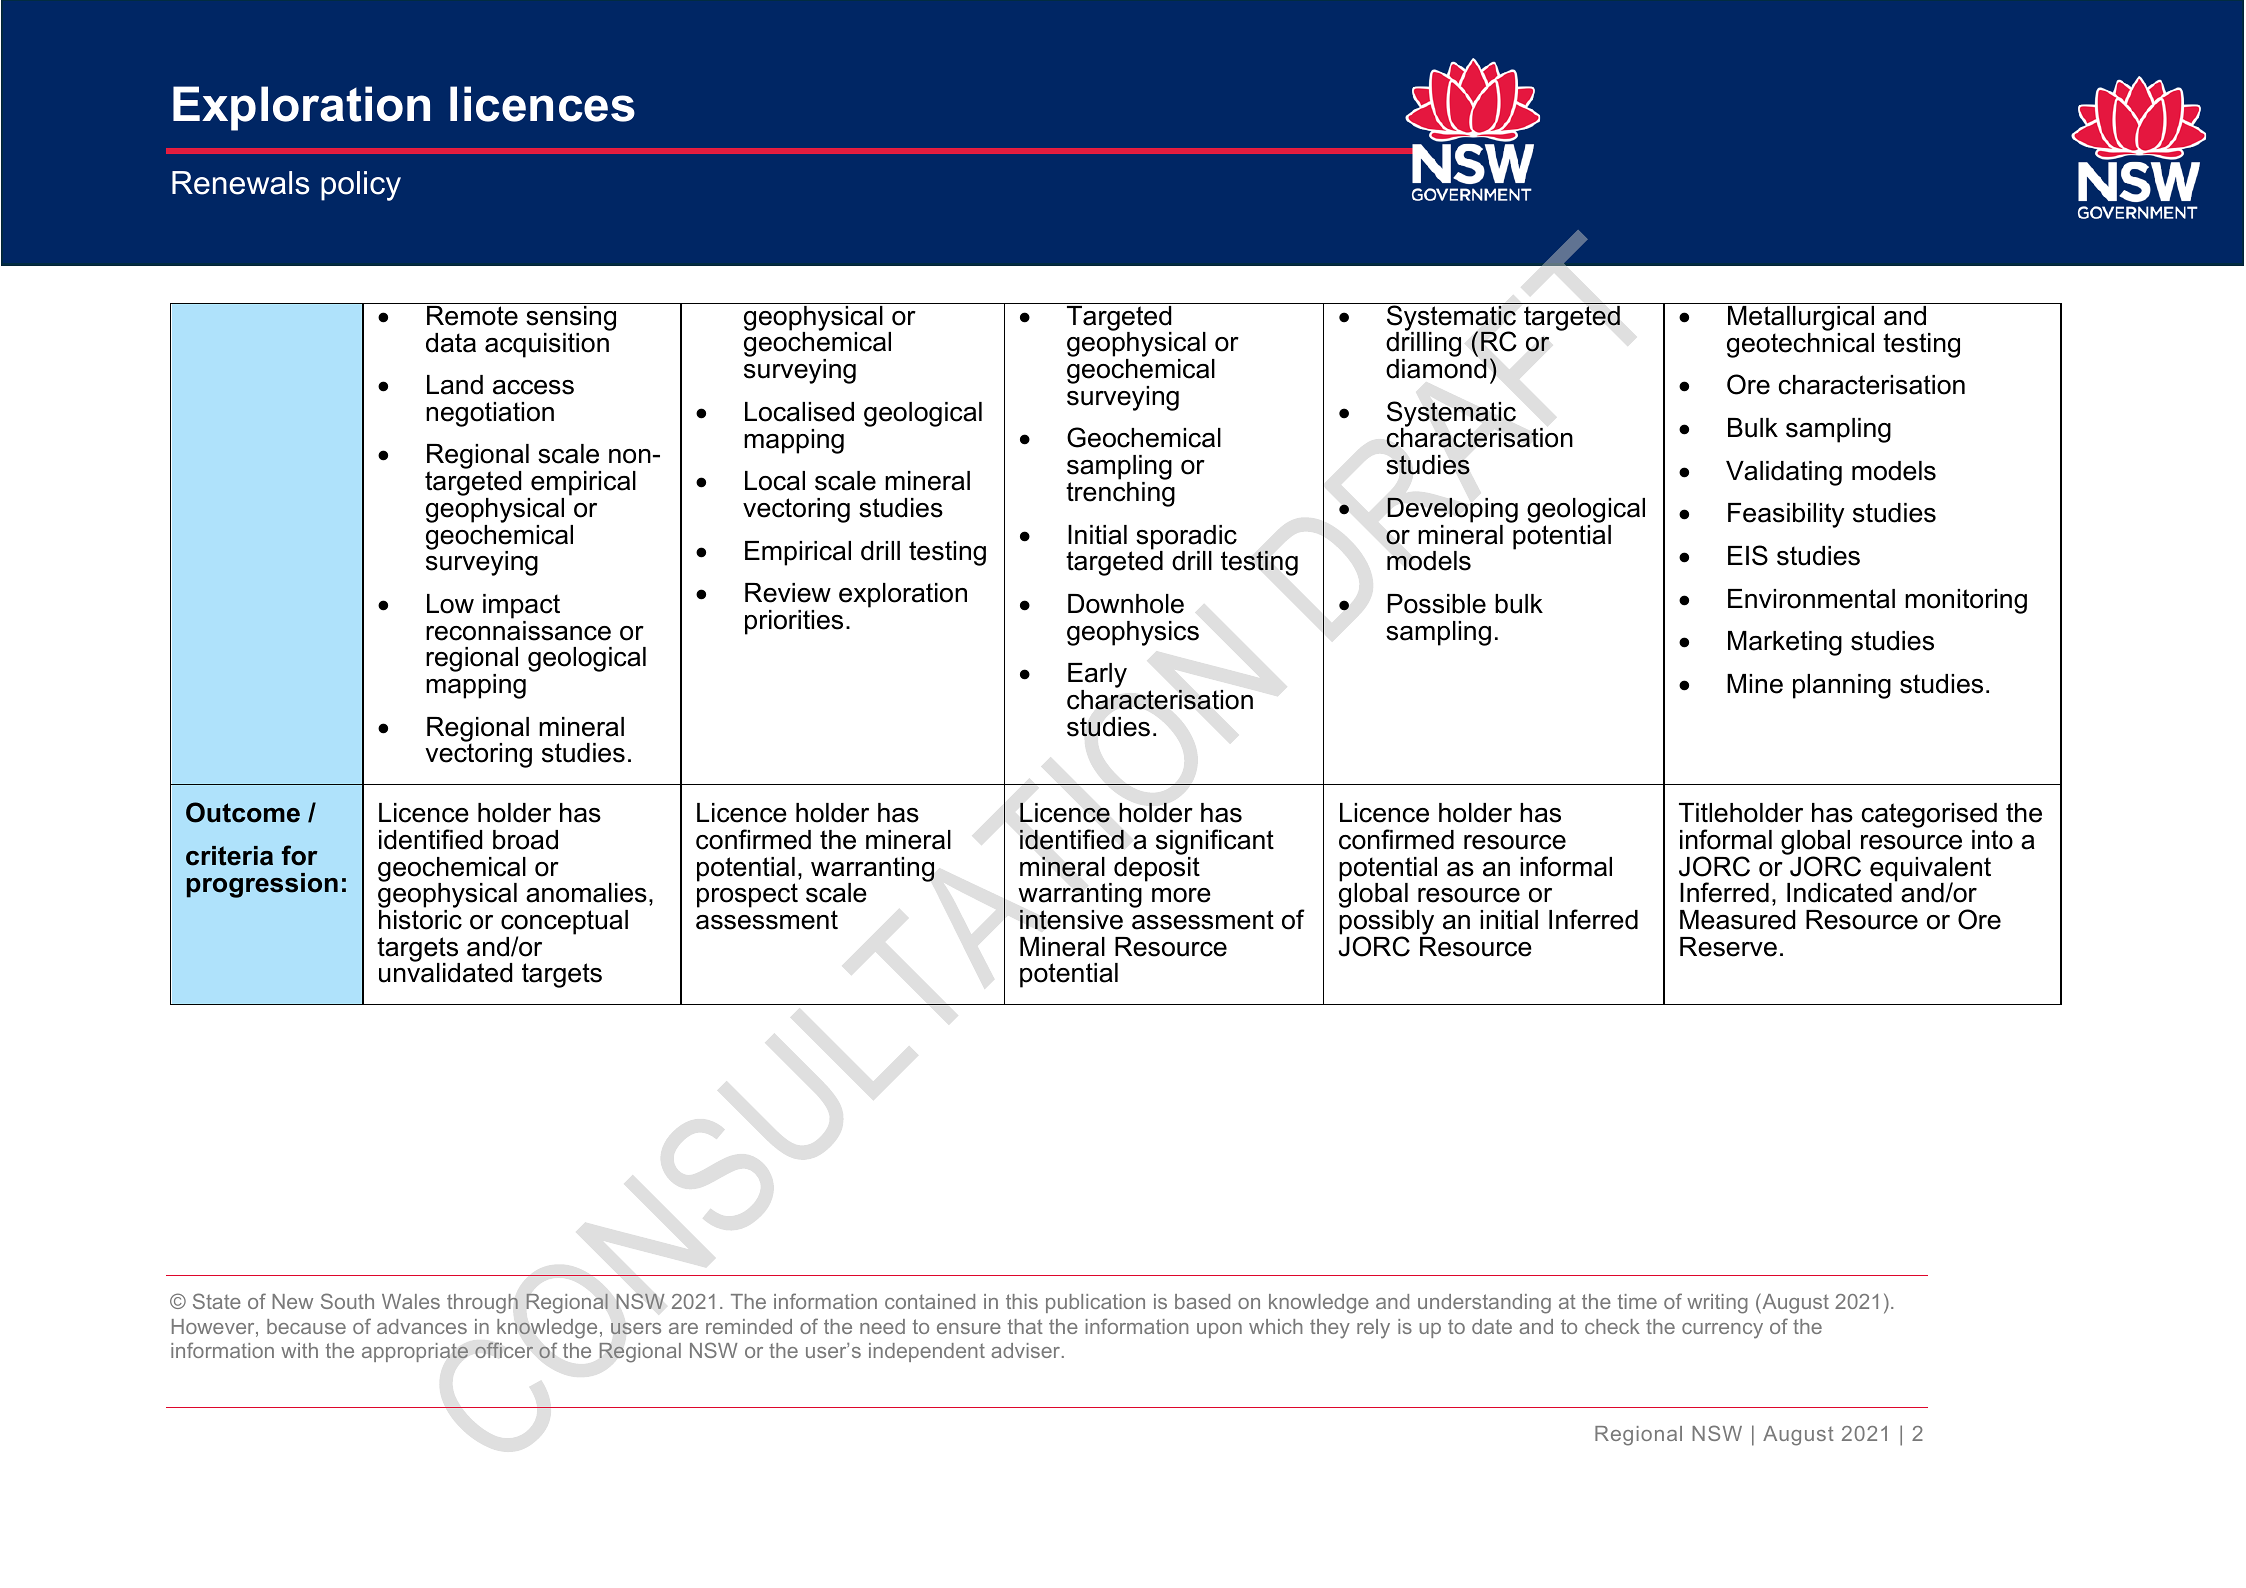 This screenshot has width=2246, height=1588. I want to click on advances, so click(422, 1326).
